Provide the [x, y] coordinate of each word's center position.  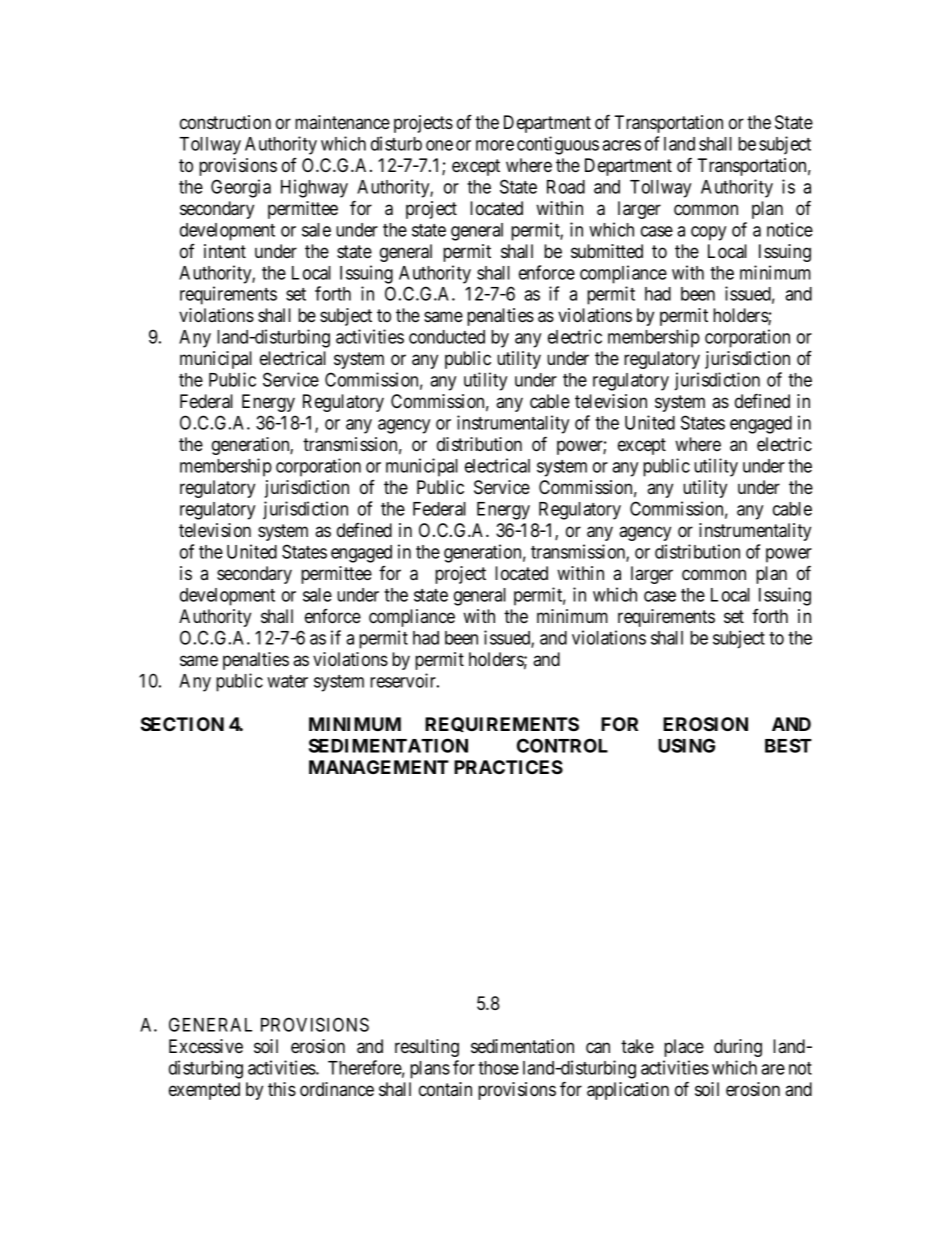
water [287, 681]
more [495, 145]
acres [621, 145]
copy [708, 233]
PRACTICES [508, 767]
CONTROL [562, 745]
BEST [788, 745]
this [282, 1089]
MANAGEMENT [379, 767]
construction [225, 122]
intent [225, 251]
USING [686, 745]
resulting [427, 1048]
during [738, 1048]
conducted [447, 337]
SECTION [182, 724]
